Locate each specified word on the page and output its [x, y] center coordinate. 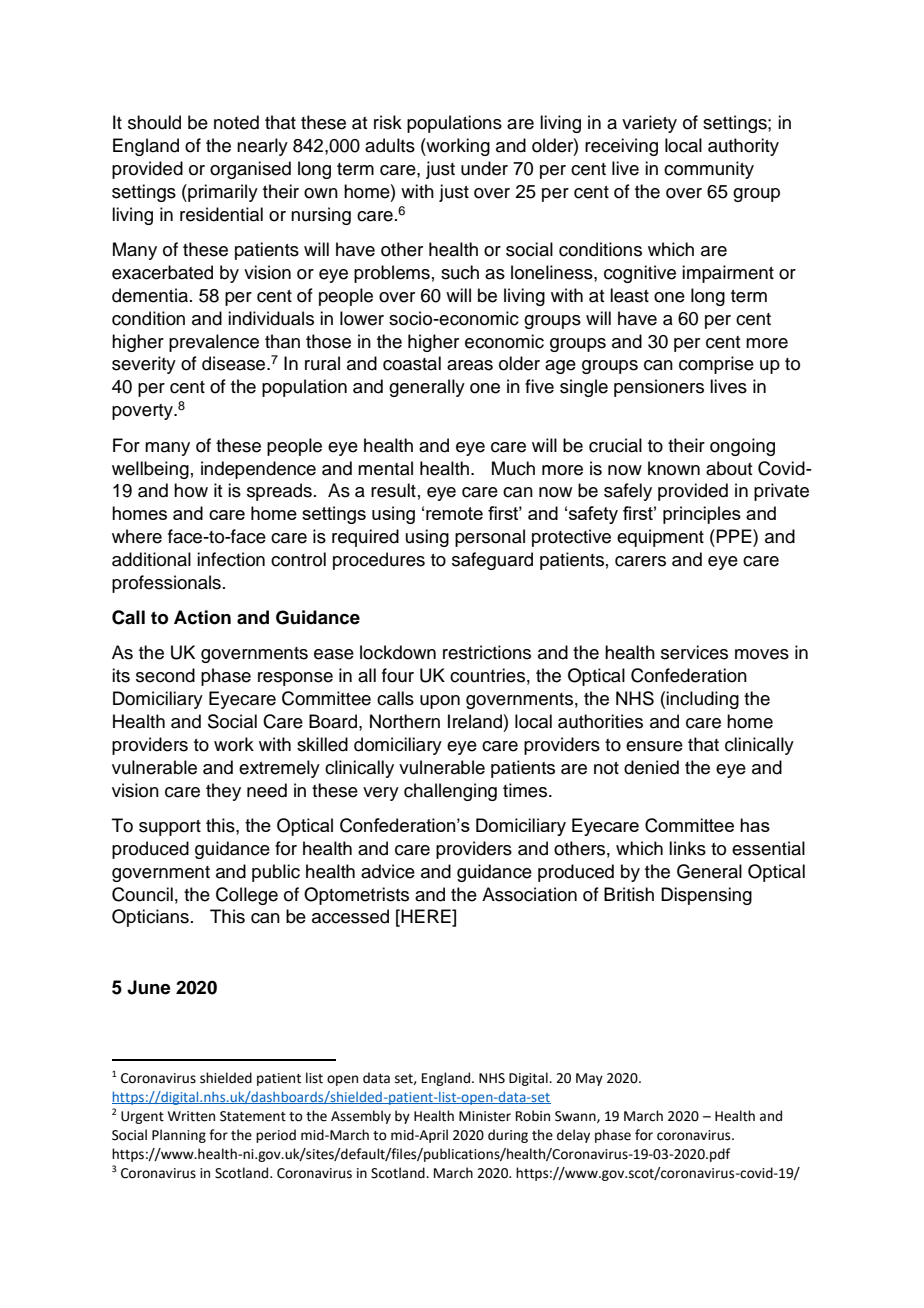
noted [236, 122]
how [191, 490]
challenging [450, 792]
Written [191, 1116]
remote [454, 513]
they [223, 792]
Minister [485, 1116]
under [484, 168]
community [709, 170]
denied [651, 767]
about [729, 468]
